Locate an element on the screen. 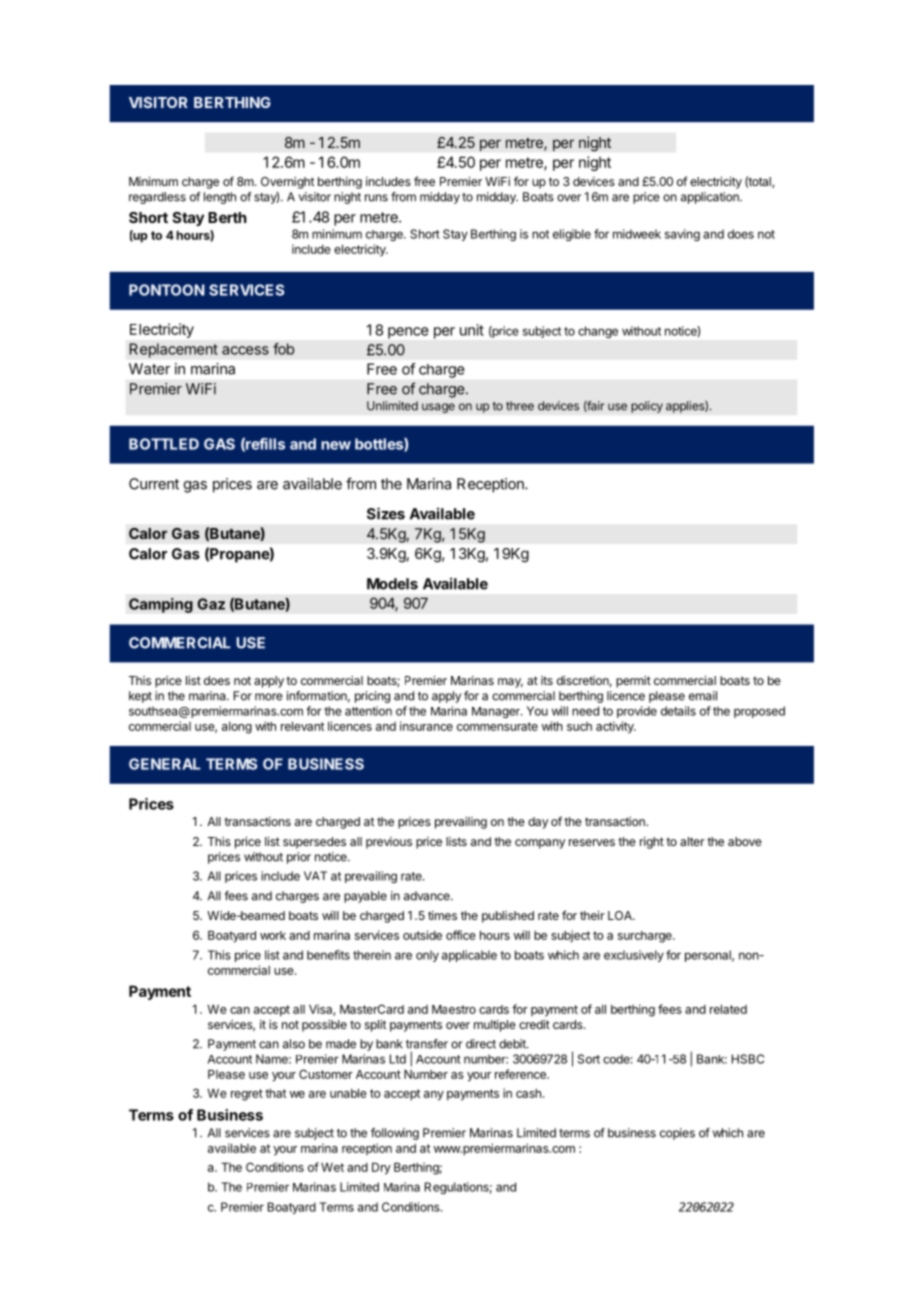 This screenshot has height=1308, width=924. runs is located at coordinates (376, 198).
